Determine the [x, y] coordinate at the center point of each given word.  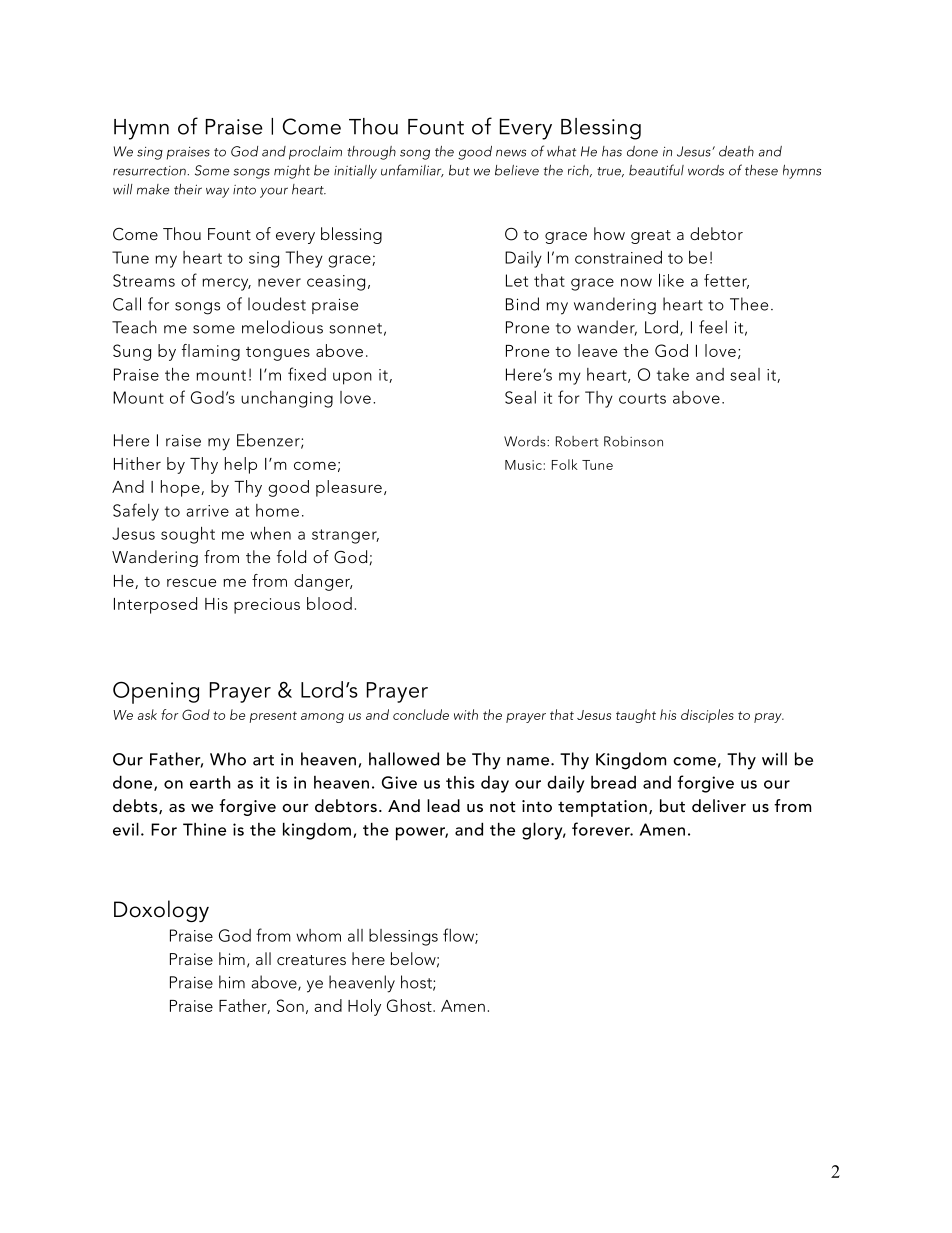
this [460, 782]
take [673, 374]
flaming [211, 352]
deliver [719, 805]
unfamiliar [412, 170]
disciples [707, 716]
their [188, 189]
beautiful [656, 170]
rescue [191, 582]
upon [352, 378]
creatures [311, 960]
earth [210, 782]
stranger [345, 536]
